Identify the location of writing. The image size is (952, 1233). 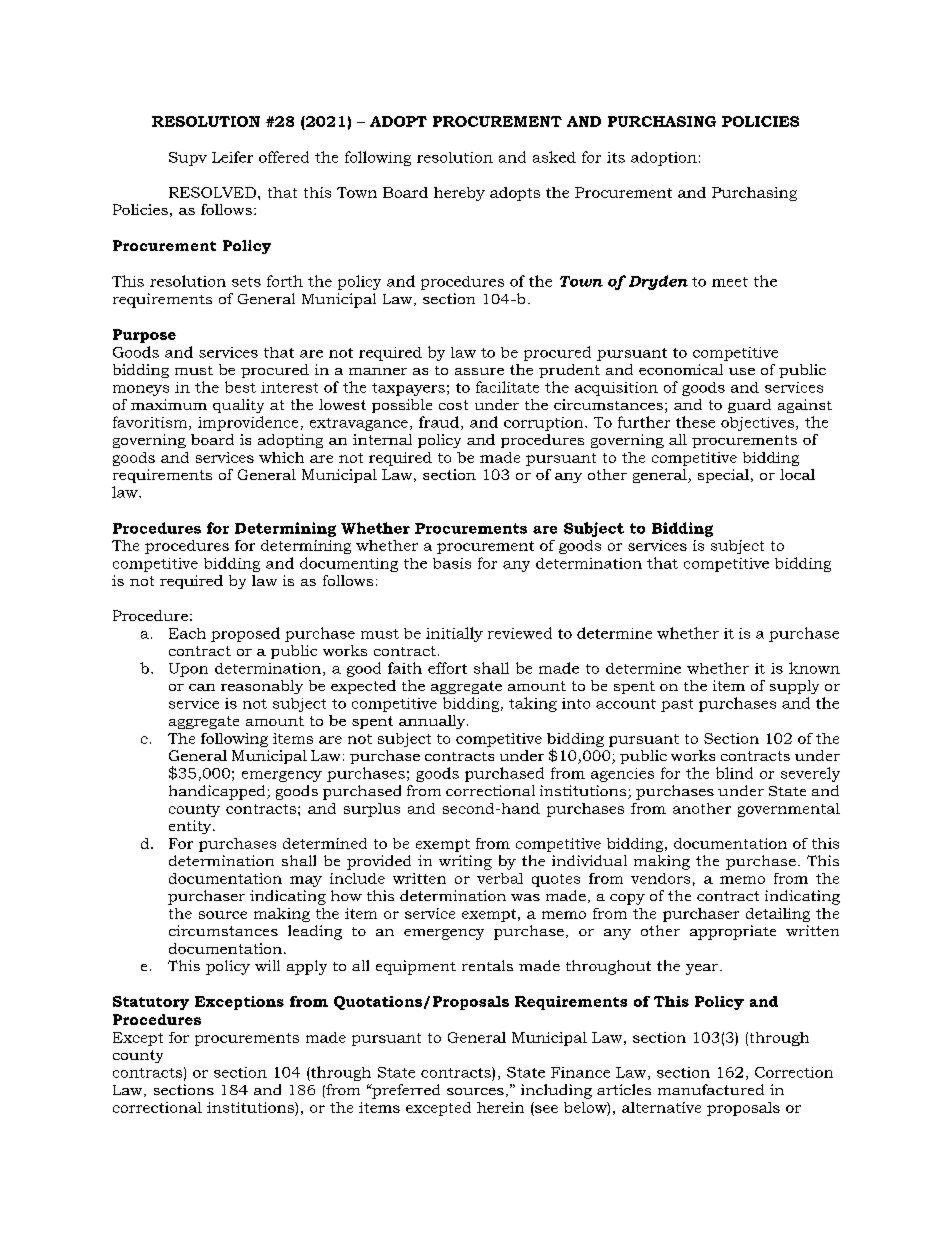
(465, 862).
